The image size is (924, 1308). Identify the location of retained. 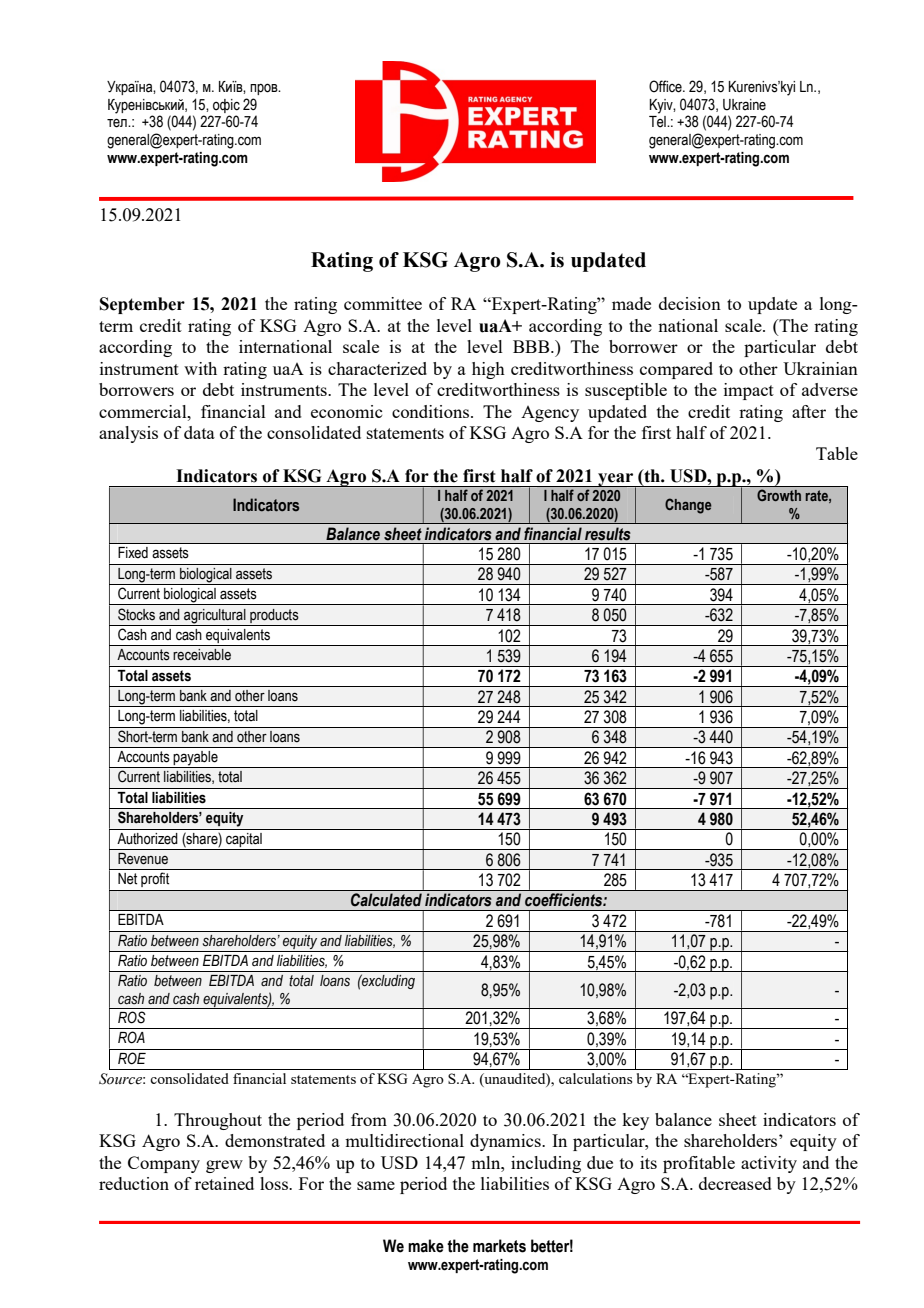
(224, 1183).
